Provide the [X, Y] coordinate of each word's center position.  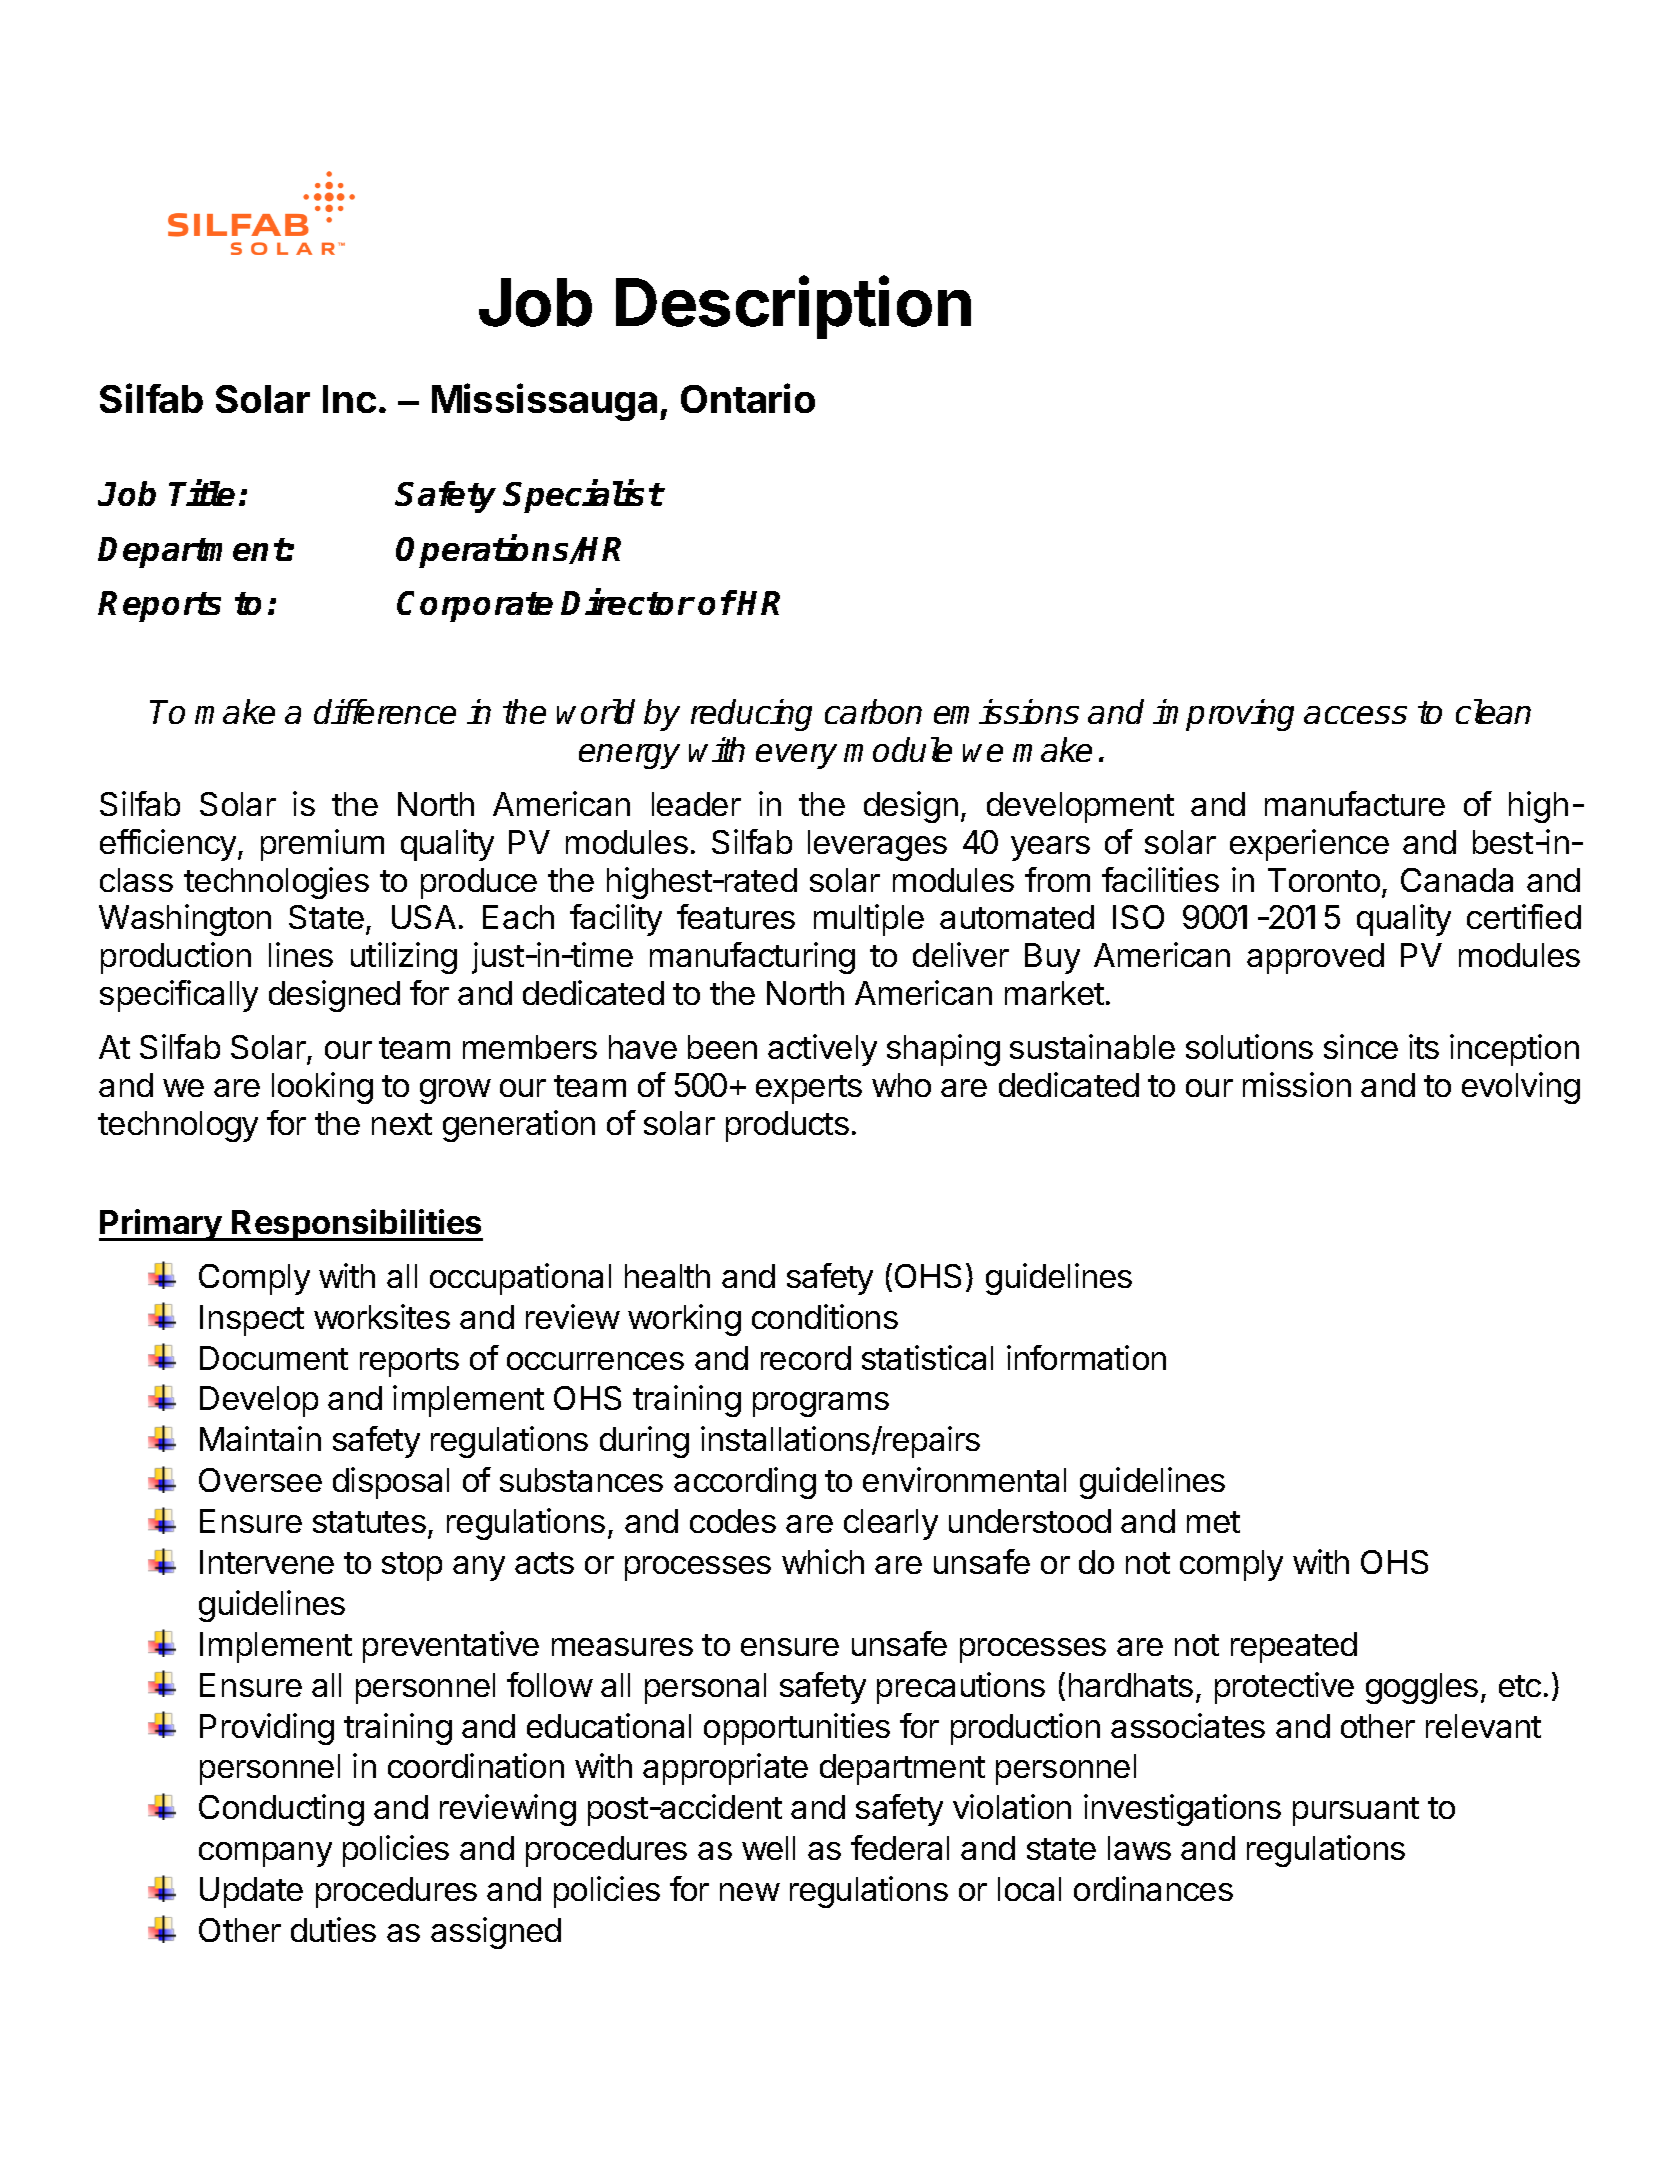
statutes [369, 1522]
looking [322, 1088]
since [1361, 1046]
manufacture [1355, 803]
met [1213, 1522]
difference [385, 711]
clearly [891, 1524]
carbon [873, 711]
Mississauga [544, 402]
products [787, 1126]
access [1355, 715]
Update [251, 1892]
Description [793, 307]
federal [900, 1847]
